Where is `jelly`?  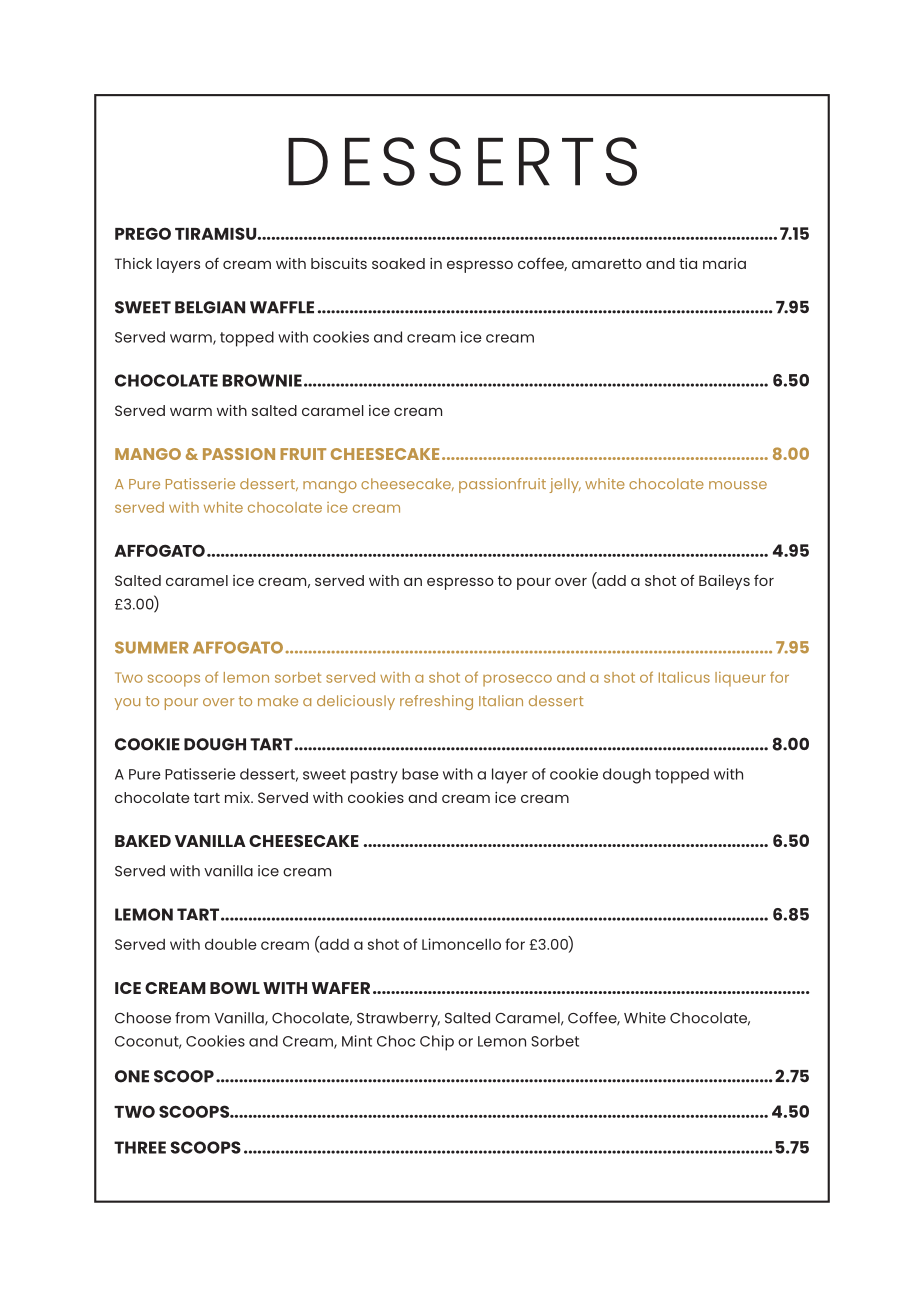
jelly is located at coordinates (565, 485).
